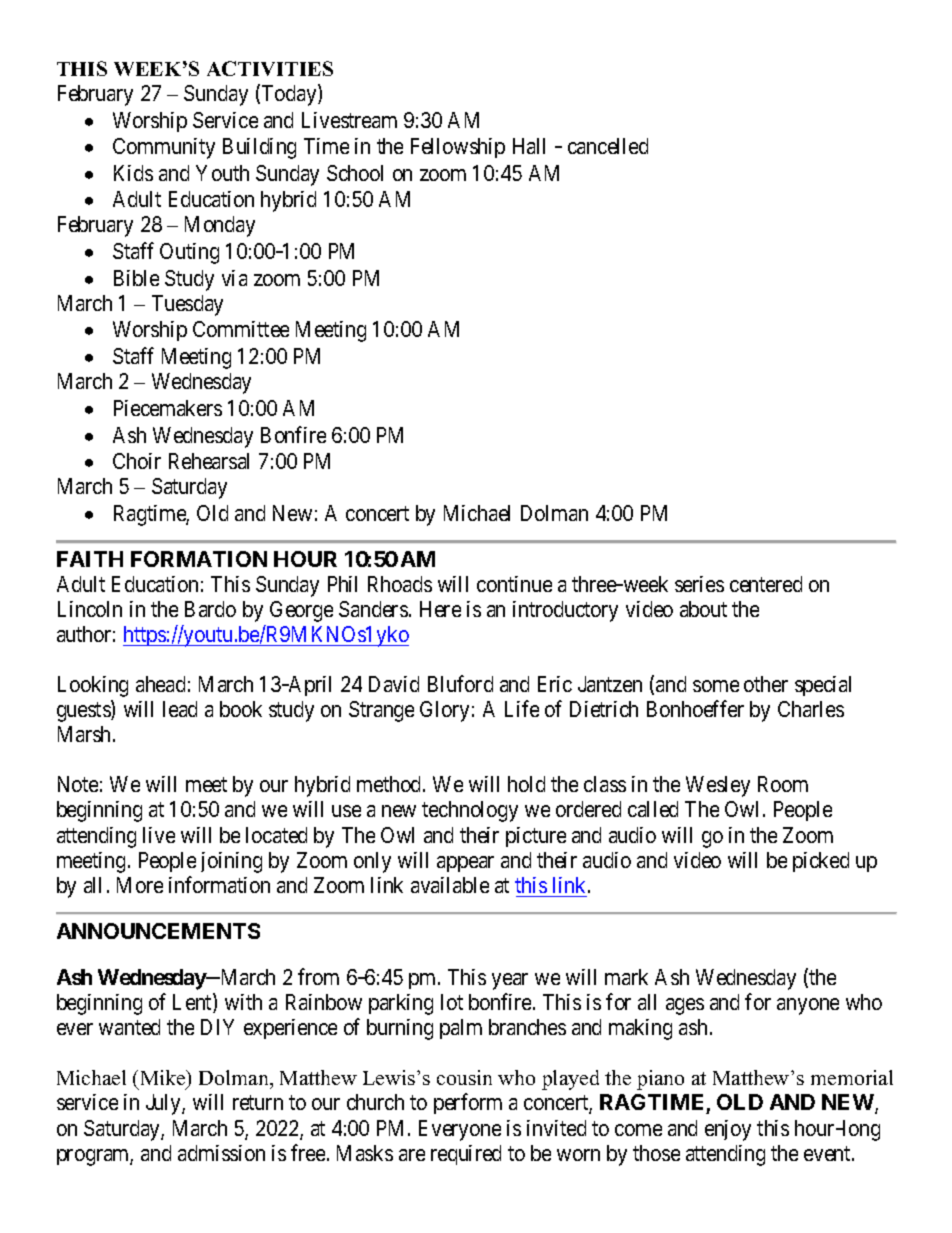 This document has height=1233, width=952. What do you see at coordinates (187, 305) in the document?
I see `Tuesday` at bounding box center [187, 305].
